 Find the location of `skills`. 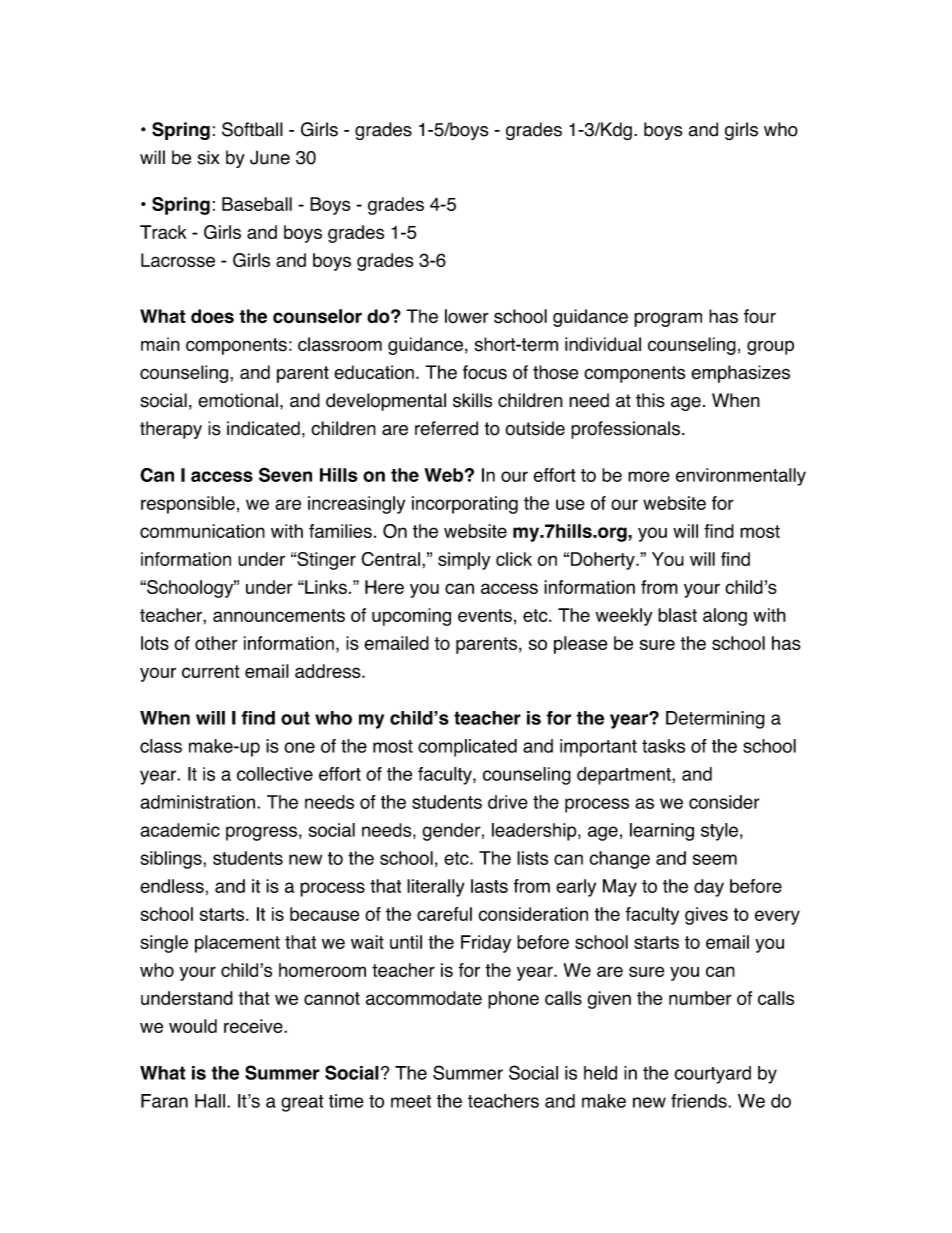

skills is located at coordinates (472, 400).
